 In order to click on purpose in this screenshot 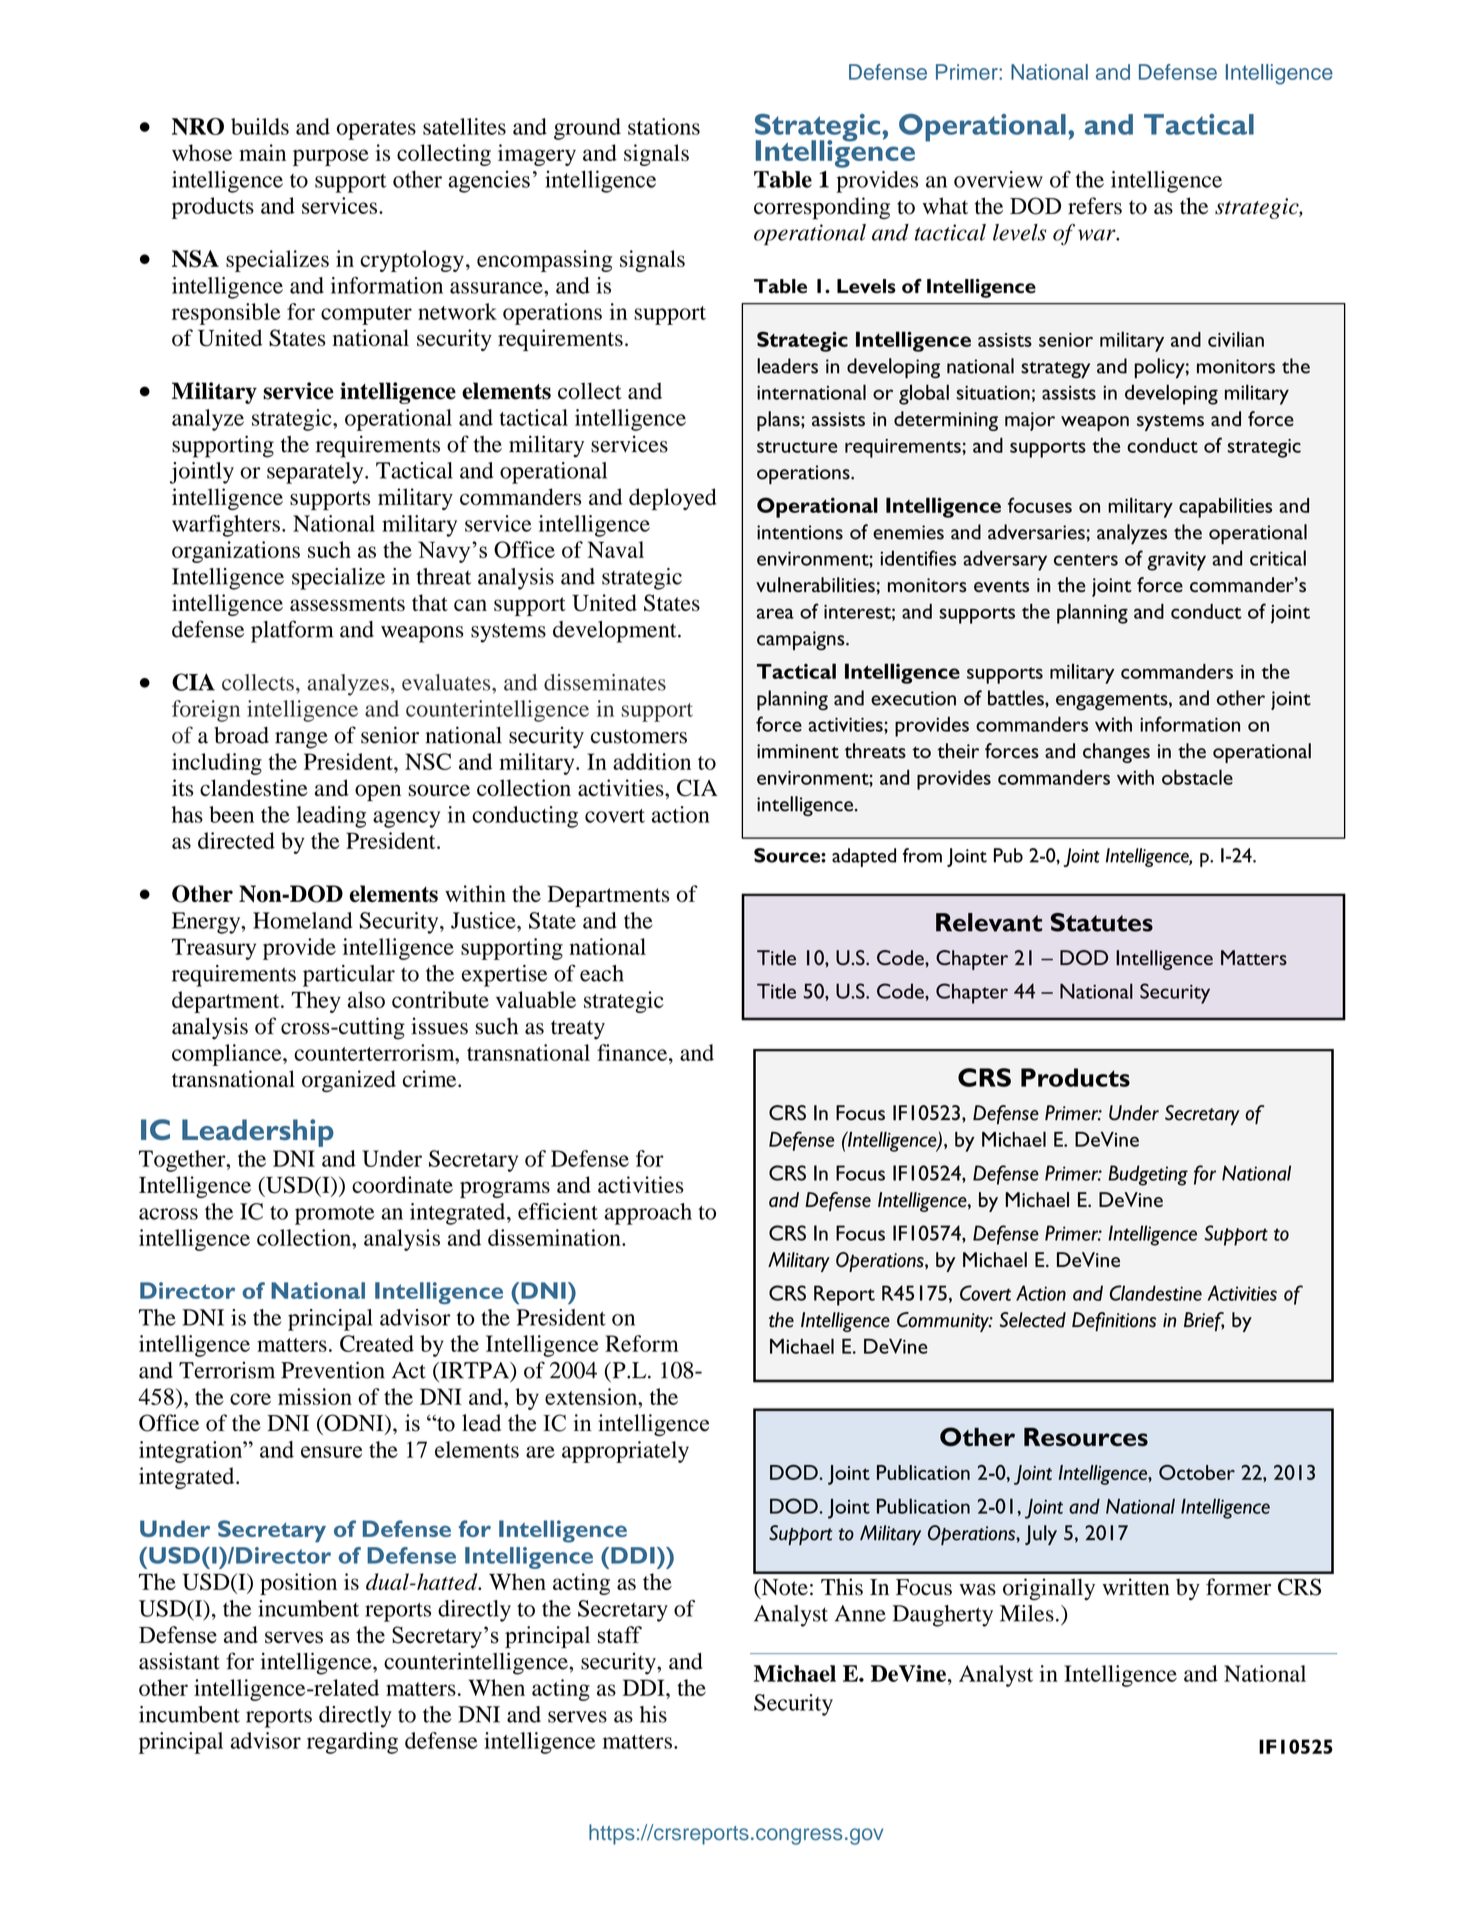, I will do `click(331, 157)`.
